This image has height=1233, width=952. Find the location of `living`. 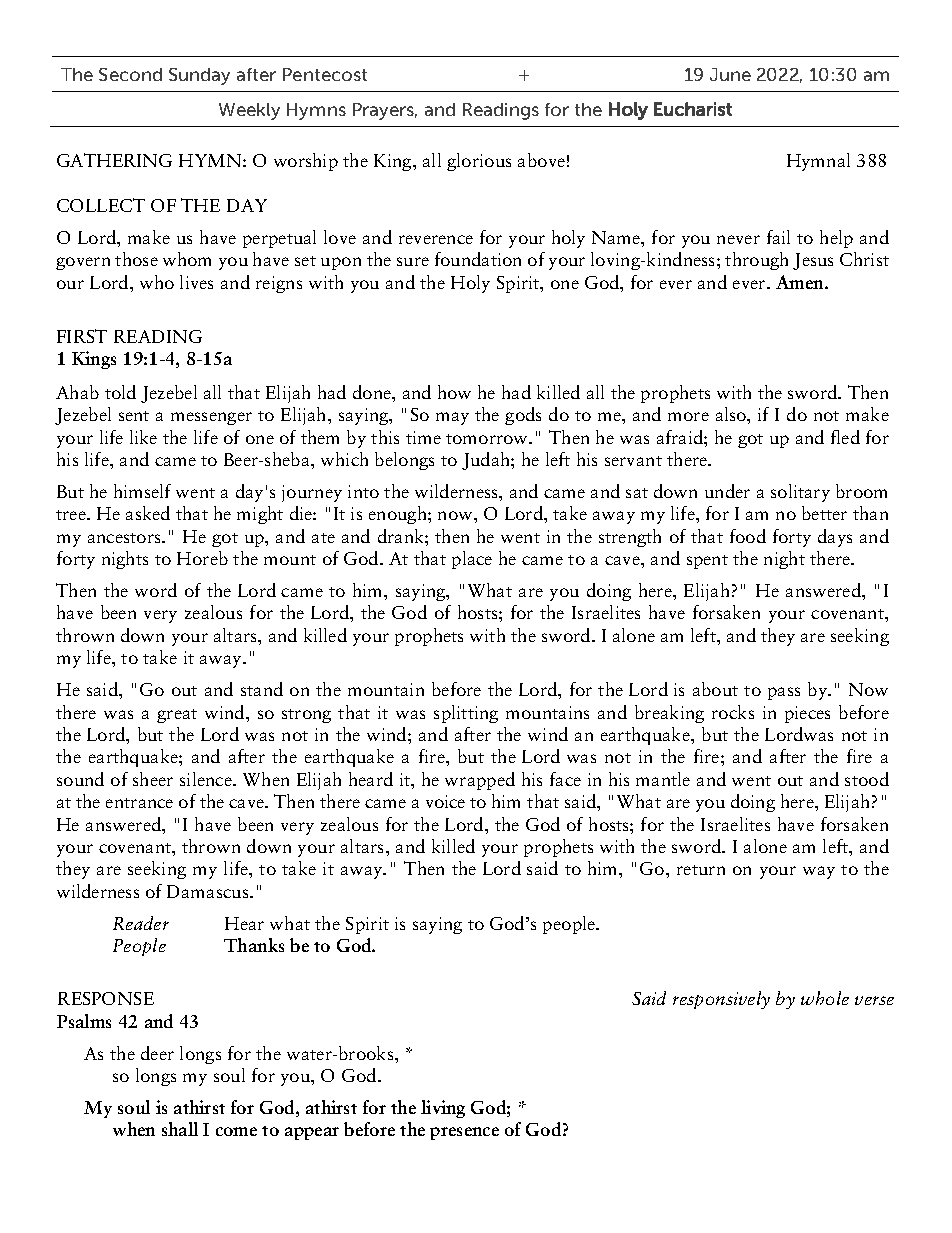

living is located at coordinates (443, 1109).
